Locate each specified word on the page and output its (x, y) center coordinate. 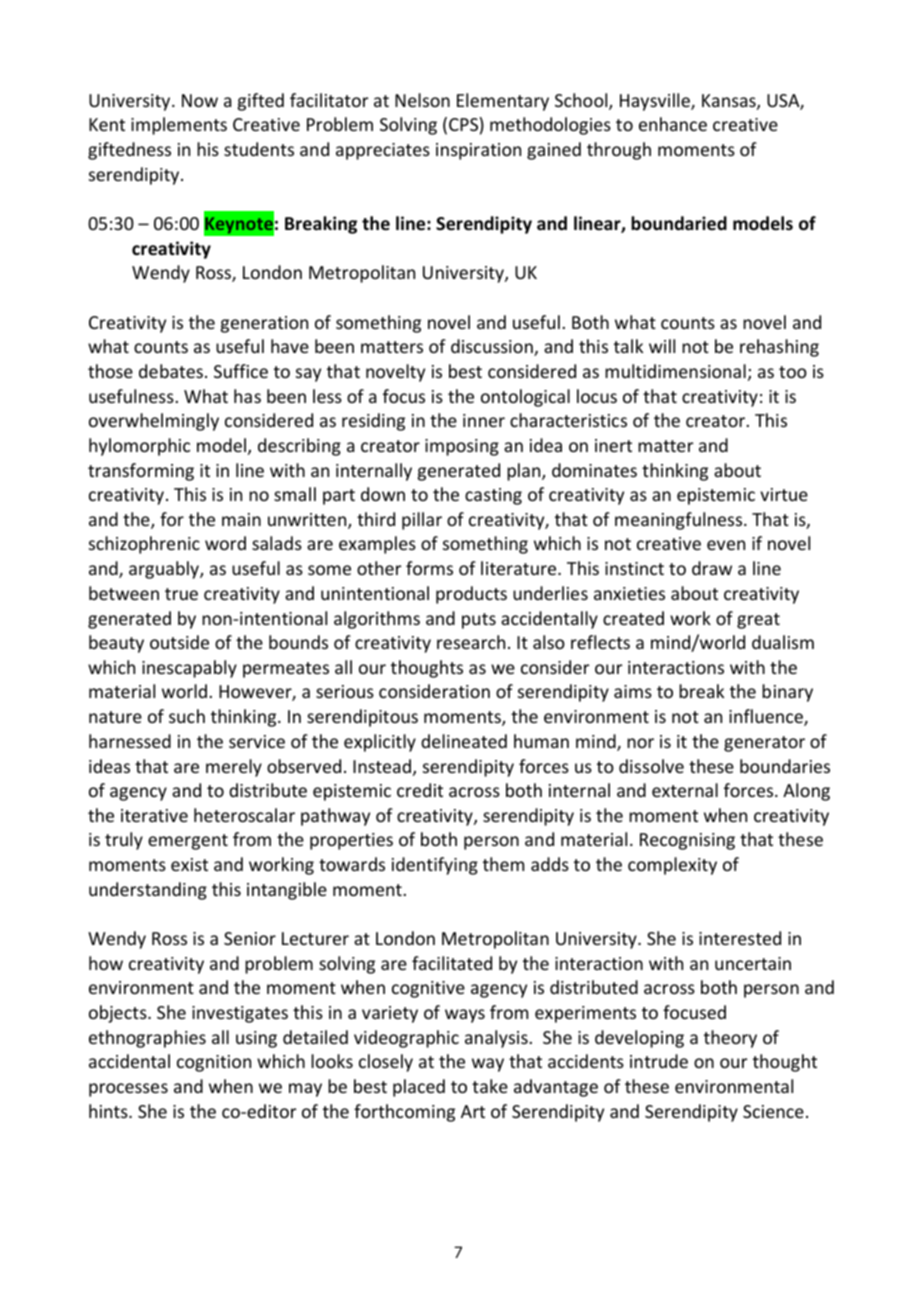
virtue (784, 494)
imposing (462, 447)
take (490, 1086)
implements (179, 126)
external (685, 790)
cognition (214, 1063)
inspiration (478, 151)
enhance (673, 124)
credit (420, 790)
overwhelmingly (154, 422)
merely (234, 768)
